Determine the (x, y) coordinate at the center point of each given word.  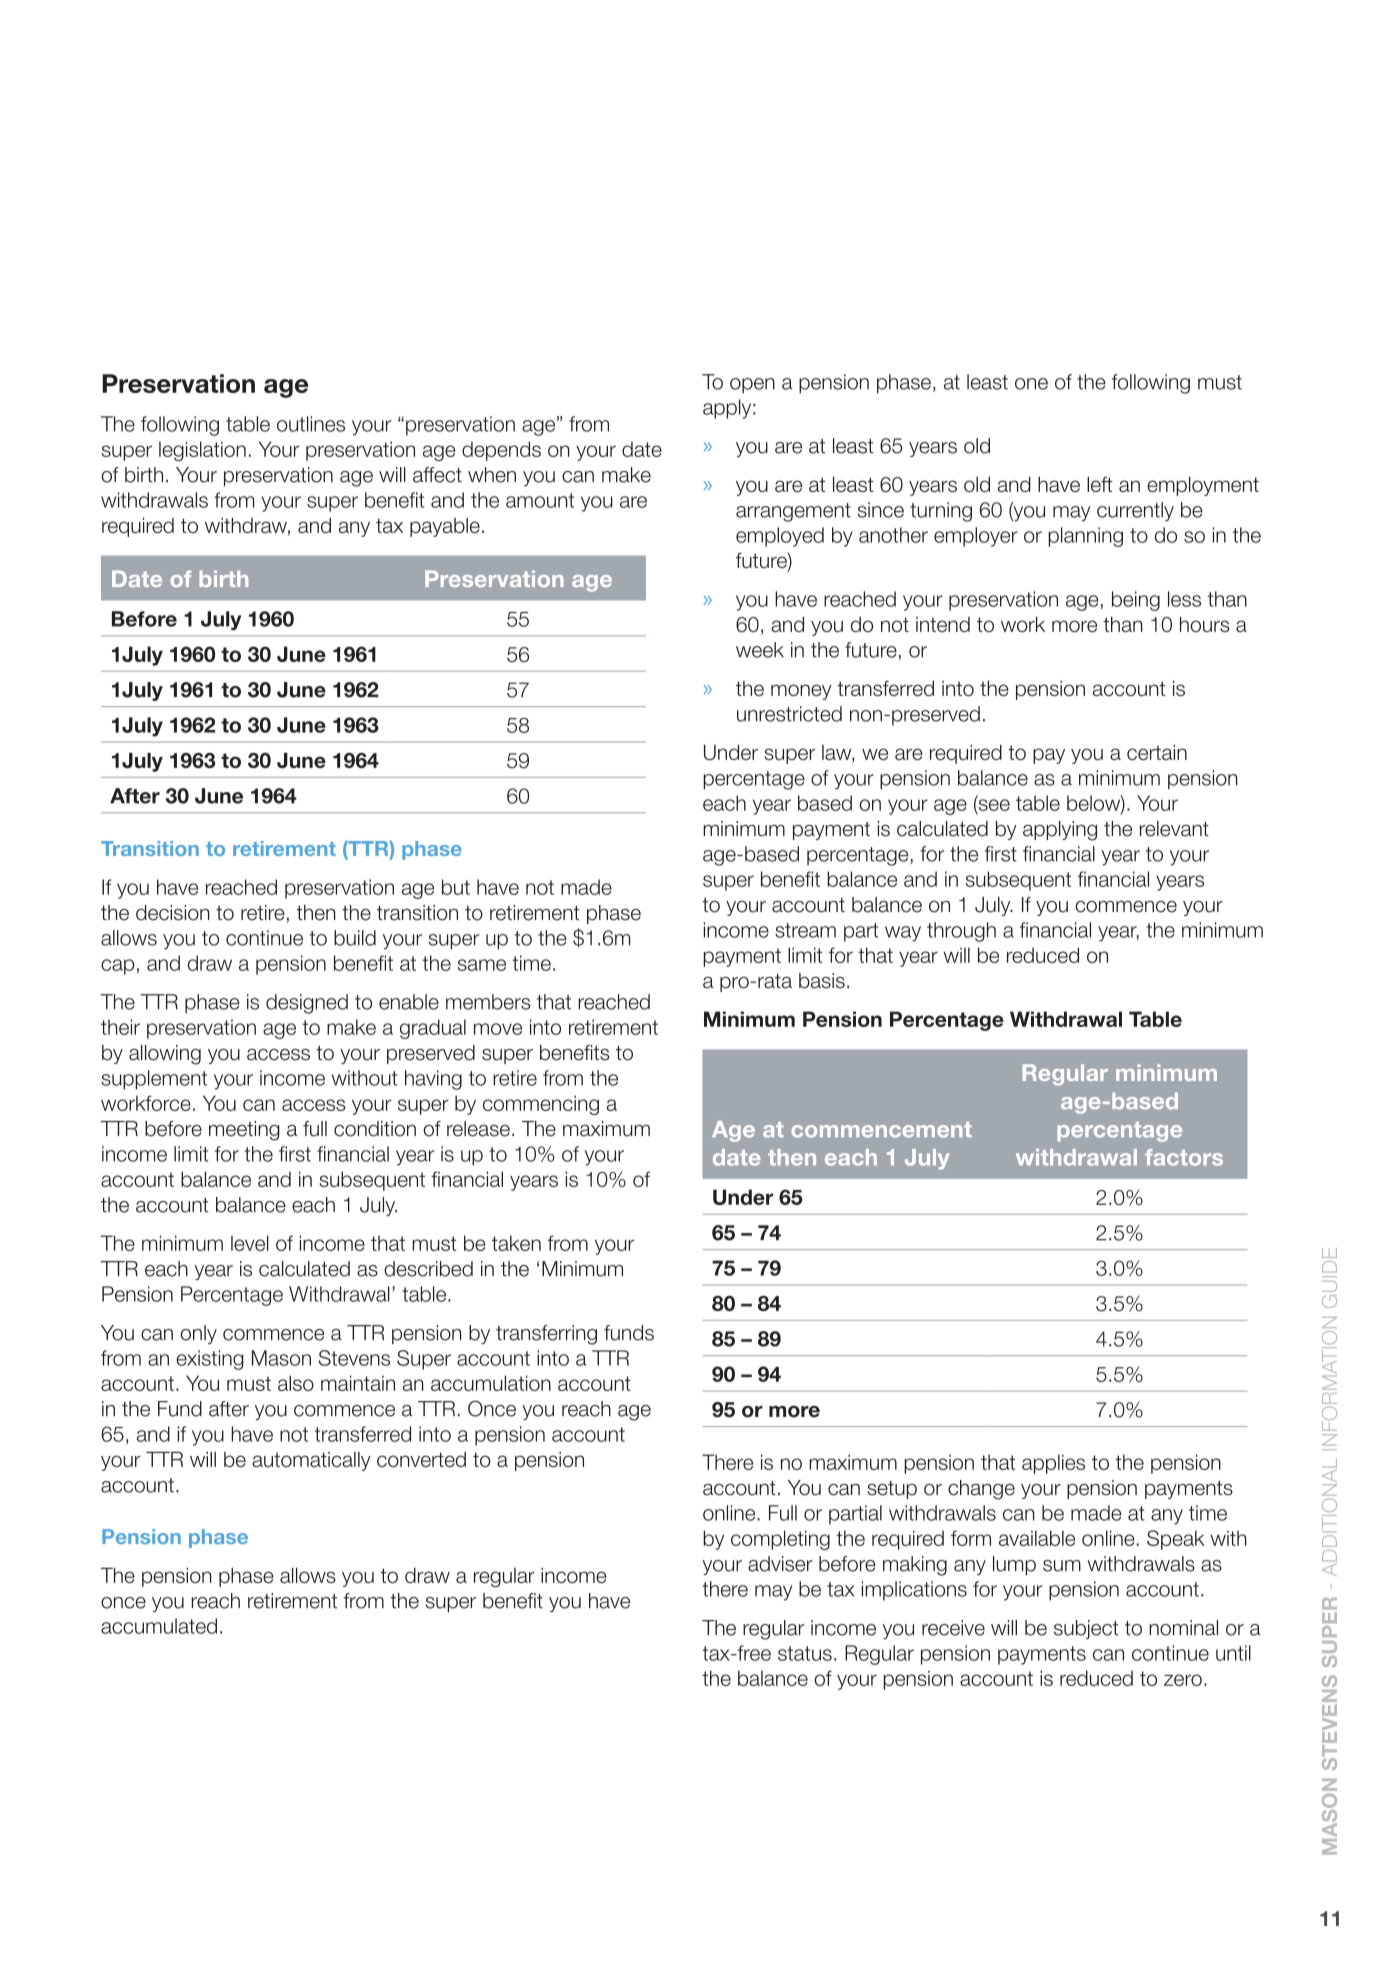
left (1100, 484)
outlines (311, 424)
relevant (1174, 829)
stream (805, 930)
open (752, 386)
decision (173, 913)
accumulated (159, 1626)
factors (1184, 1157)
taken (516, 1243)
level (250, 1243)
